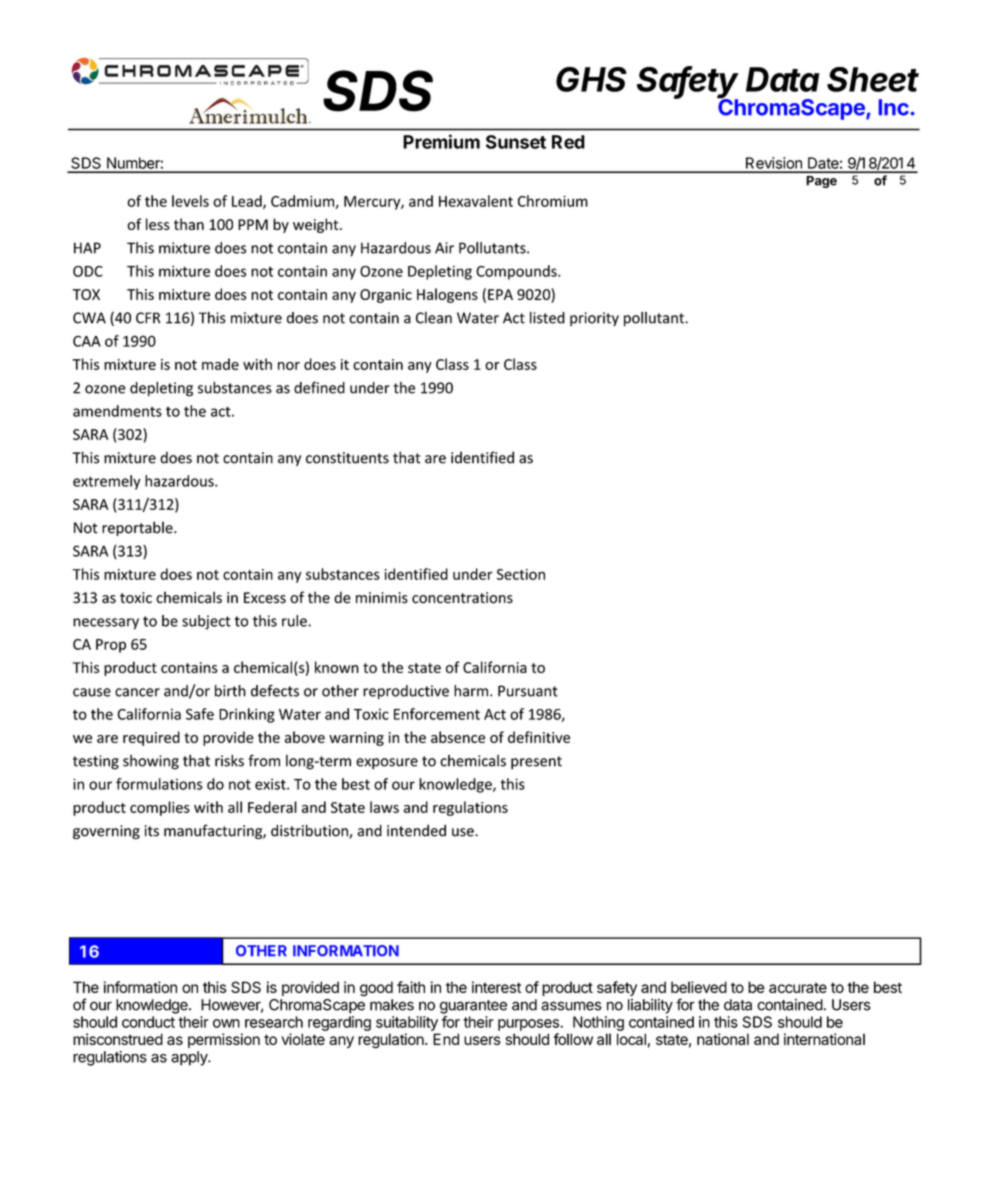 This image has height=1199, width=1008. I want to click on CFR, so click(148, 318).
